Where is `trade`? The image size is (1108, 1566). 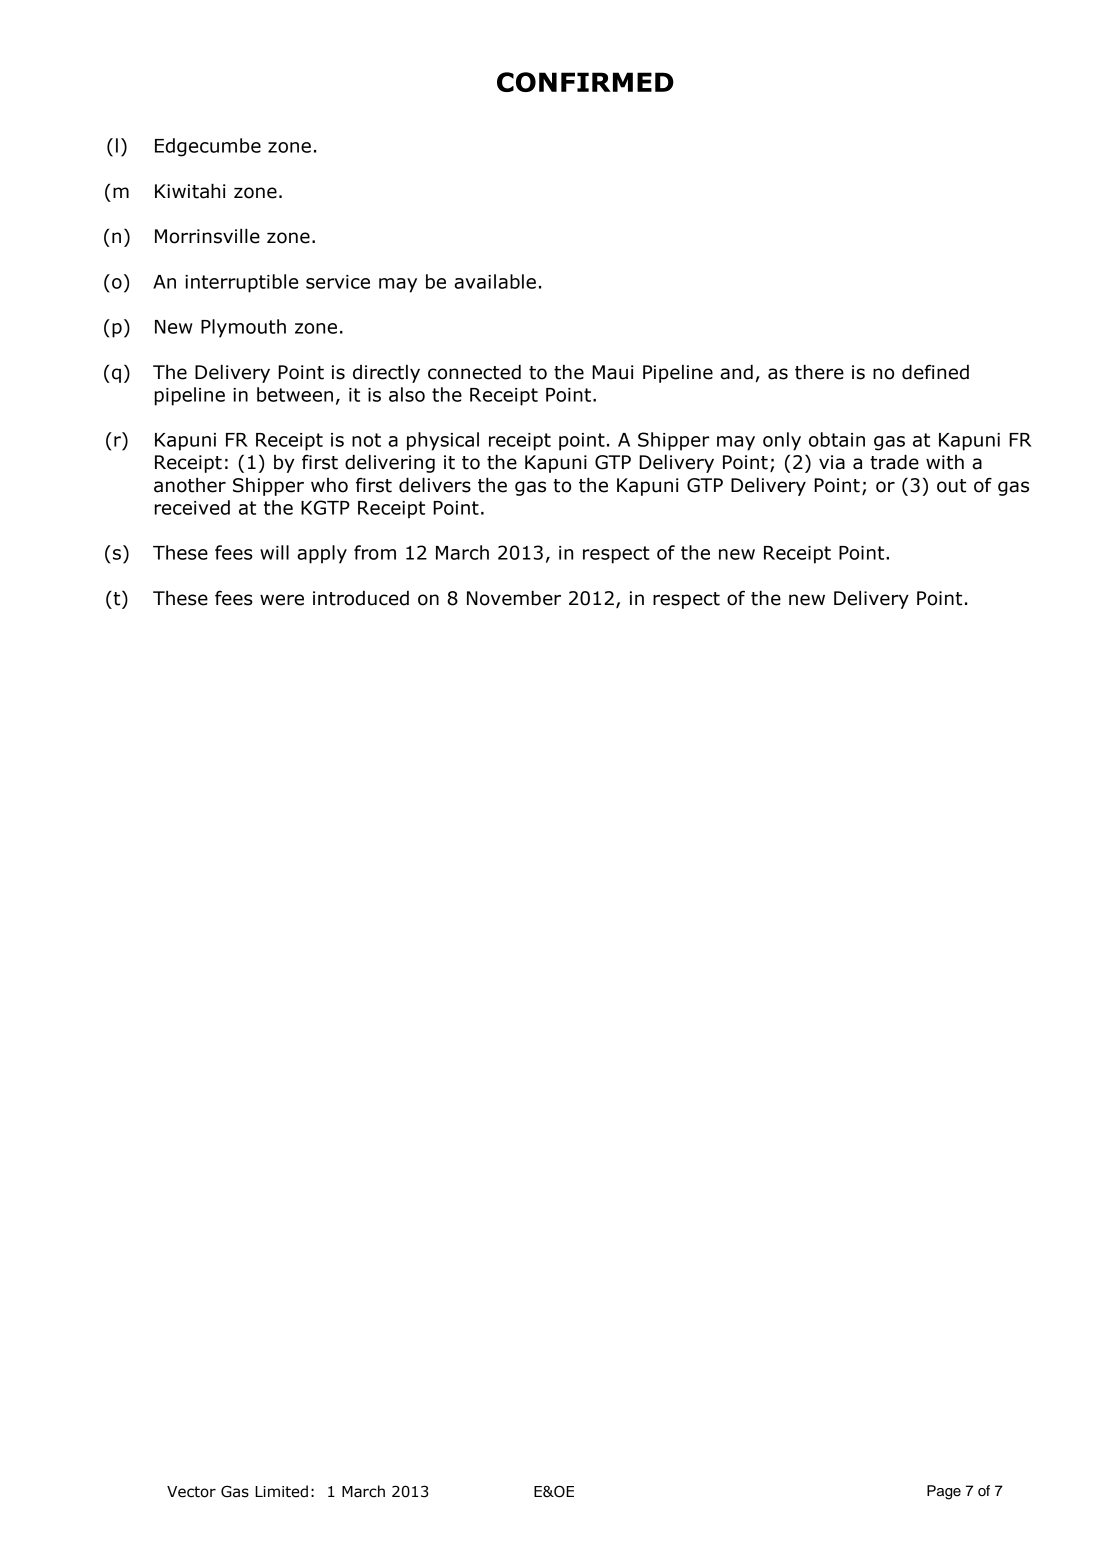
trade is located at coordinates (894, 462).
